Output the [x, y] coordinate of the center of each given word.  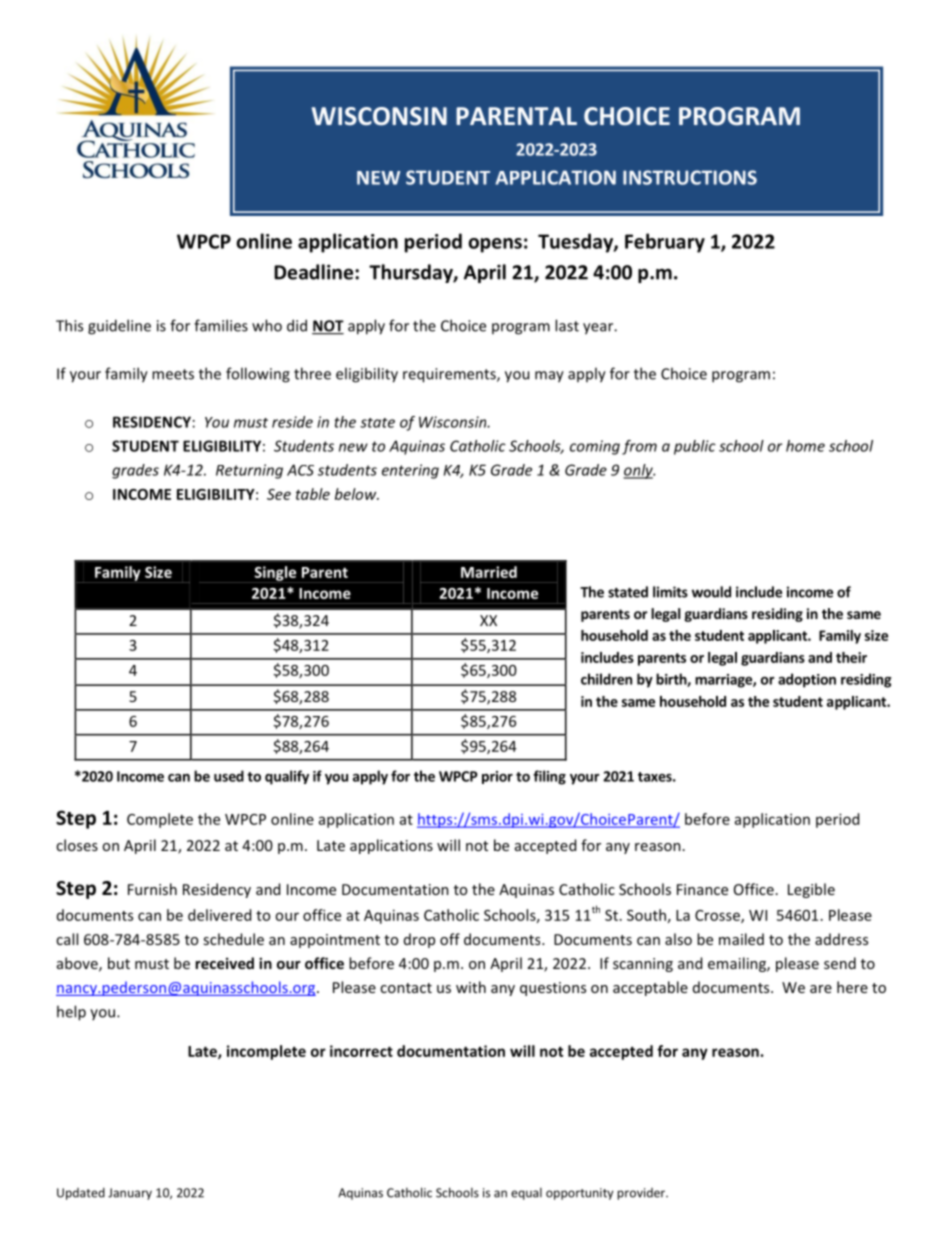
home [805, 446]
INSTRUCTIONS [690, 177]
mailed [741, 939]
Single [275, 574]
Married [489, 572]
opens [495, 245]
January [130, 1194]
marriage [724, 681]
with [471, 987]
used [229, 776]
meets [173, 374]
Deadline [313, 272]
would [711, 592]
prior [497, 777]
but [119, 963]
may [549, 377]
